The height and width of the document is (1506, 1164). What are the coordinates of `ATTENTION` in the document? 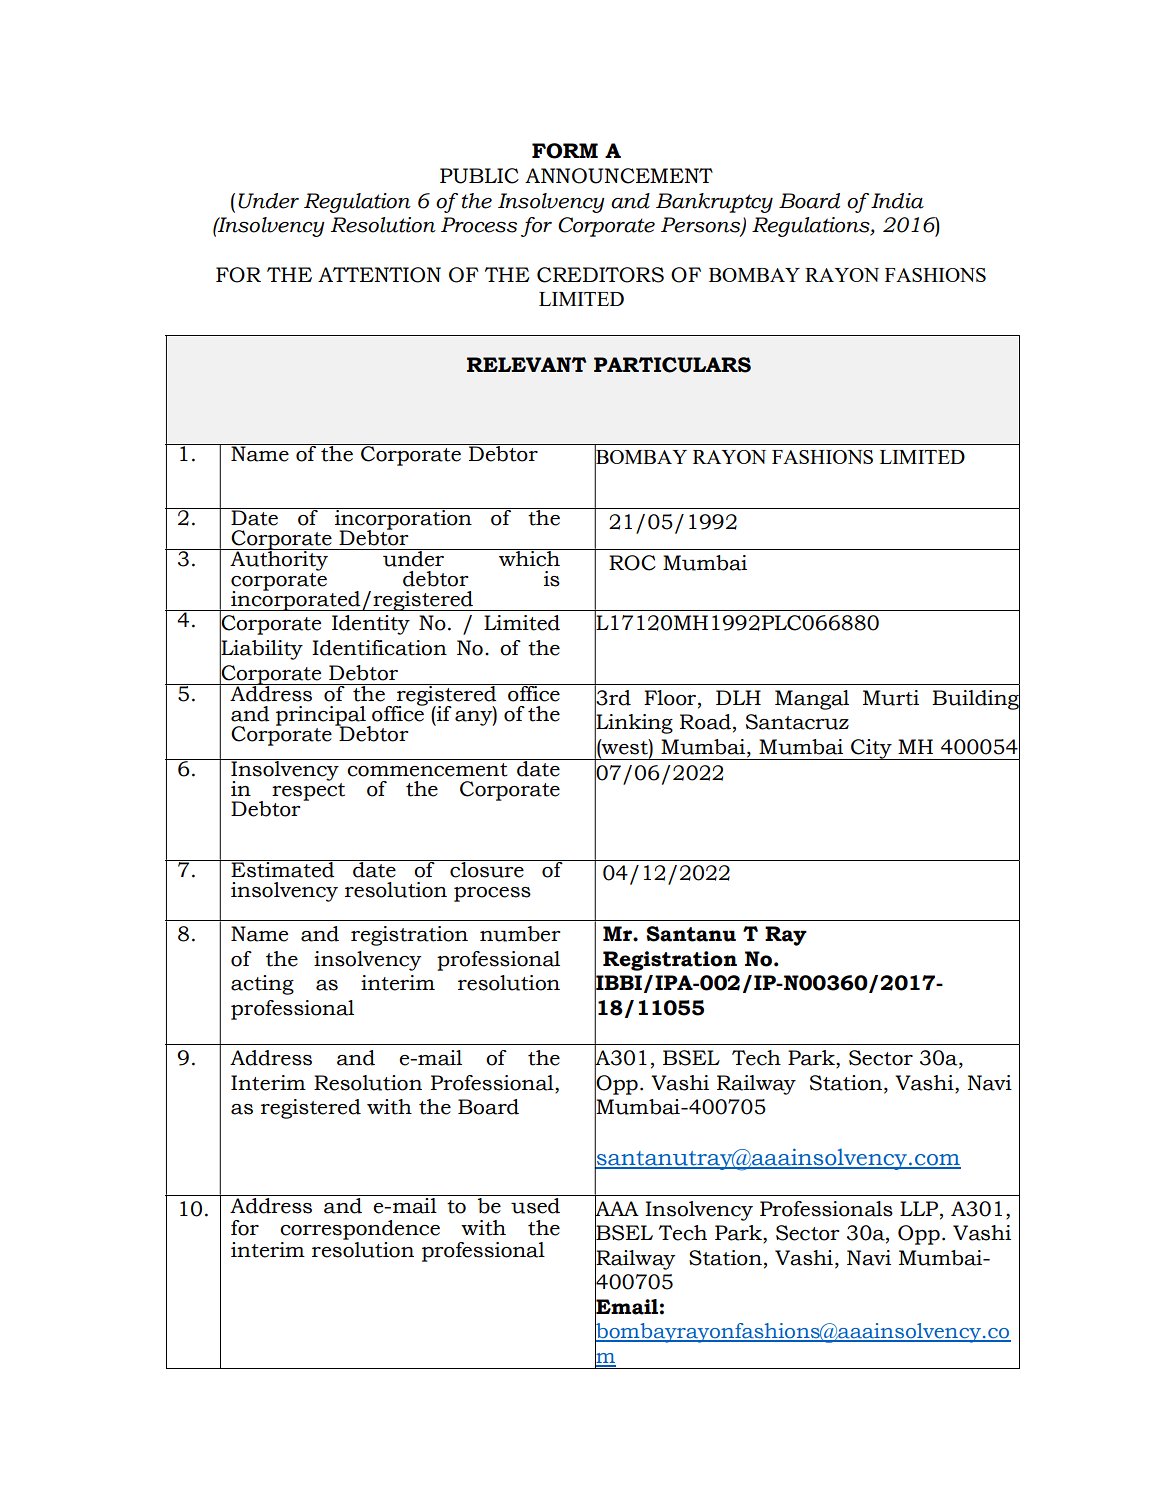 It's located at (379, 275).
